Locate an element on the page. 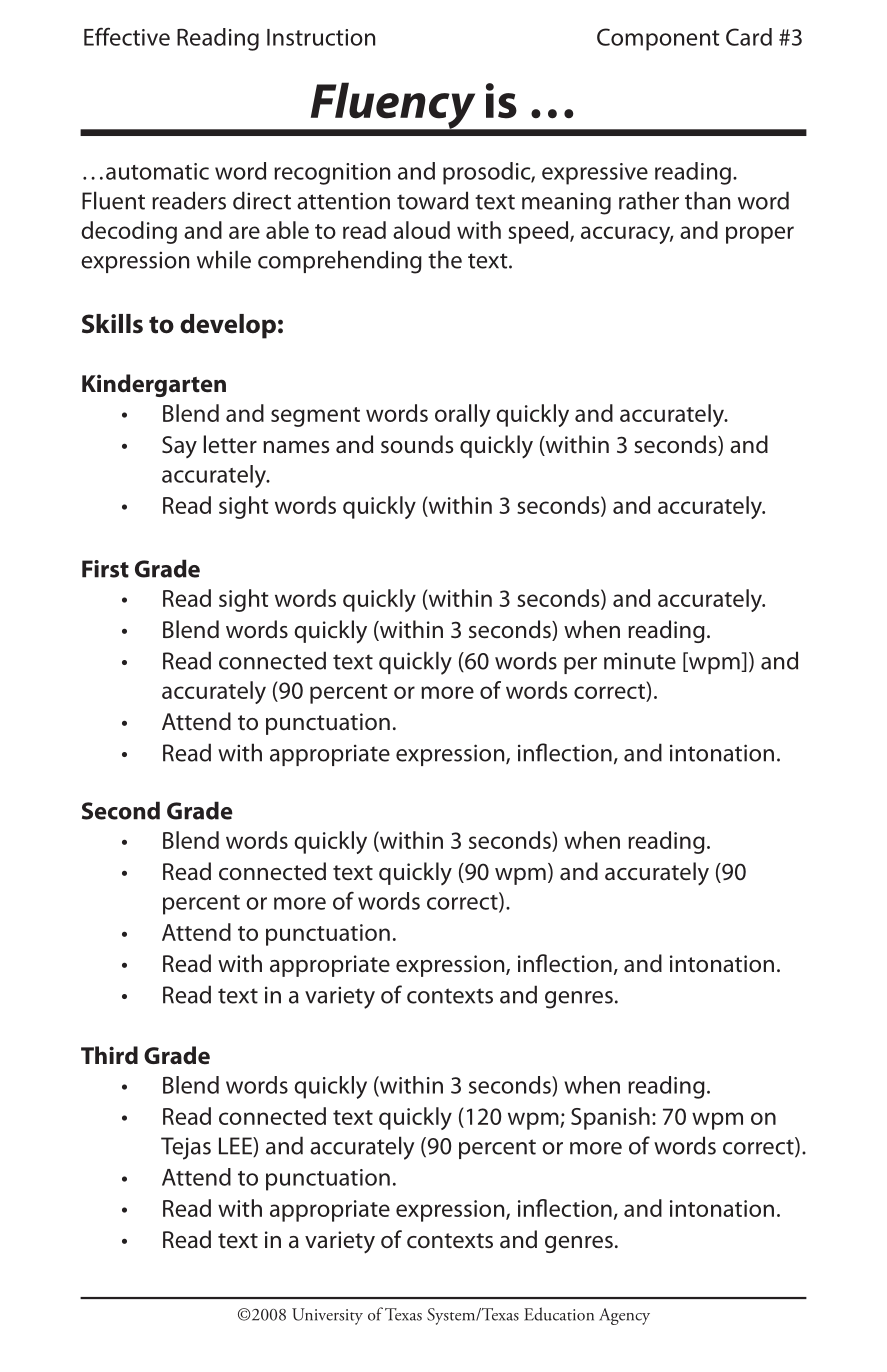  Spanish is located at coordinates (610, 1118).
